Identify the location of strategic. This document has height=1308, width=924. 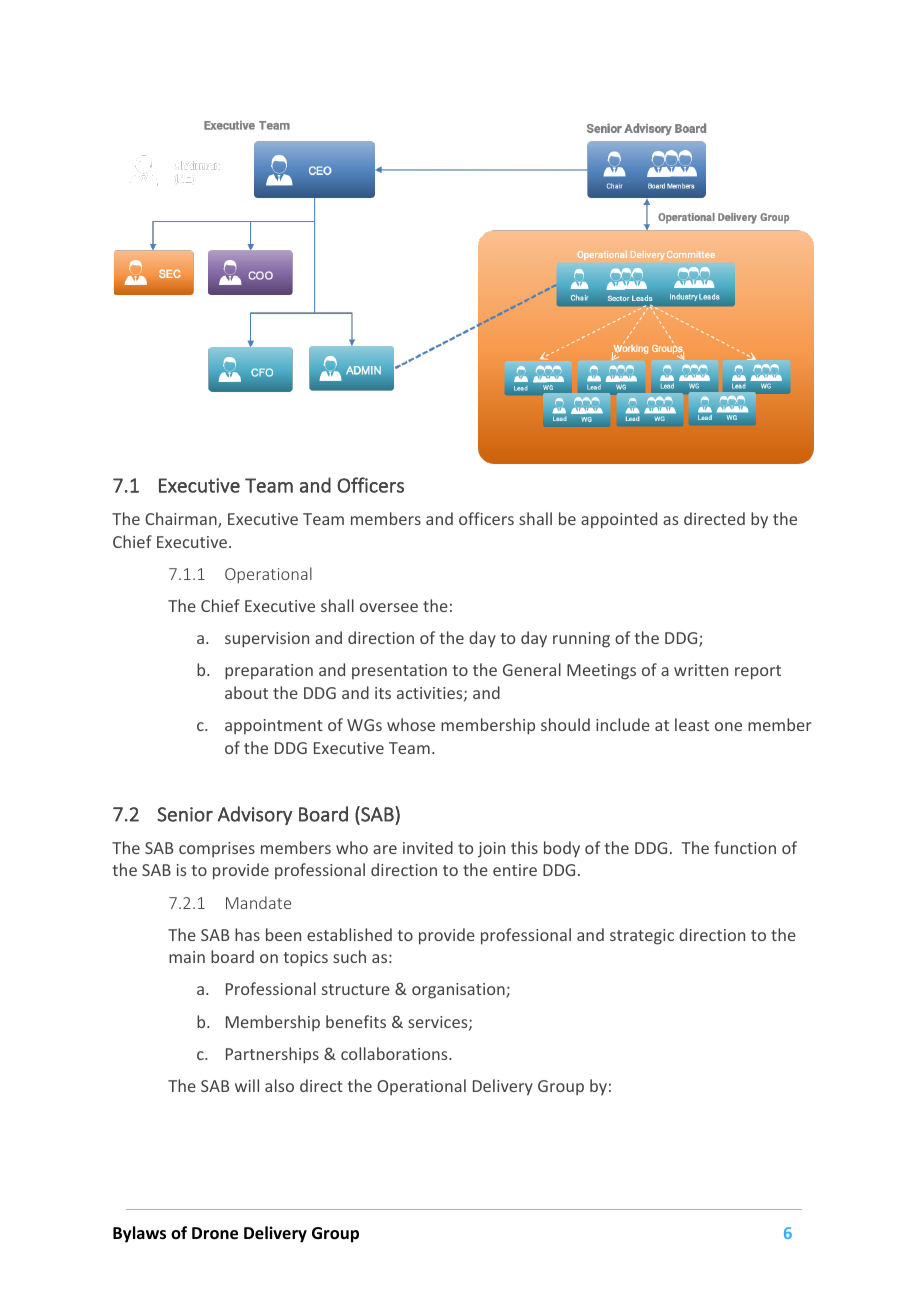
(642, 937).
